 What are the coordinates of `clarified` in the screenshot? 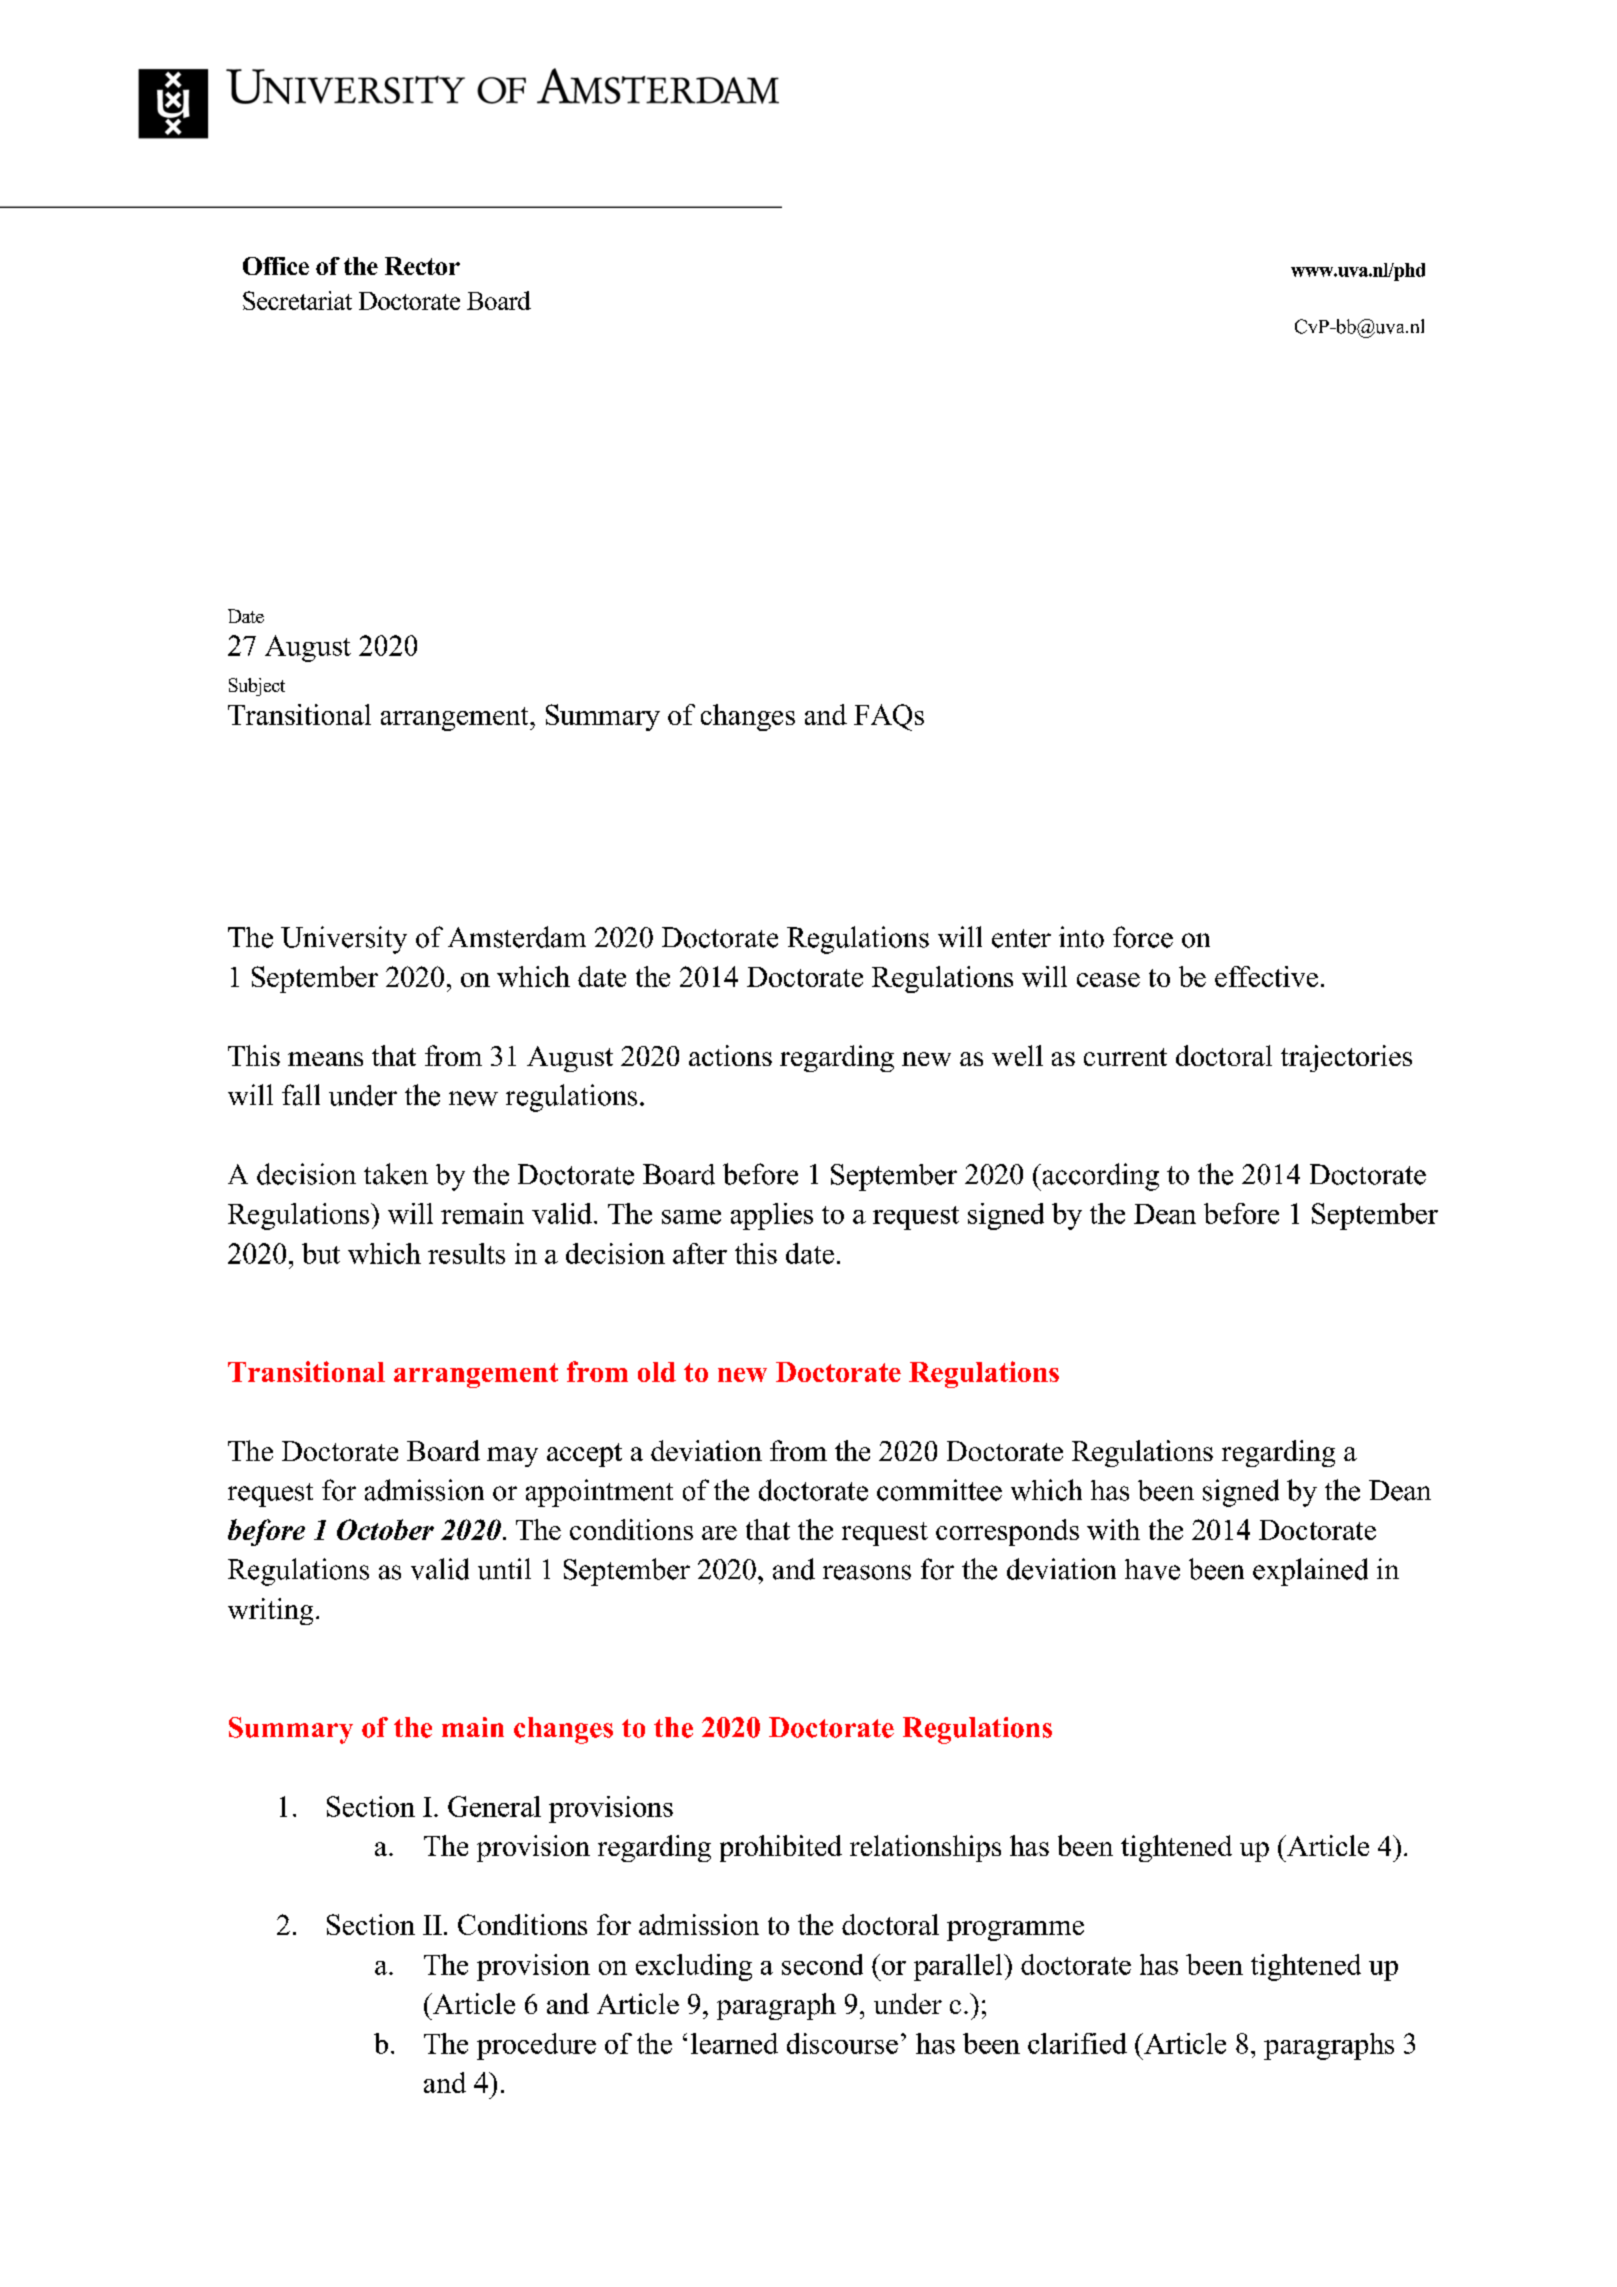 It's located at (1077, 2043).
